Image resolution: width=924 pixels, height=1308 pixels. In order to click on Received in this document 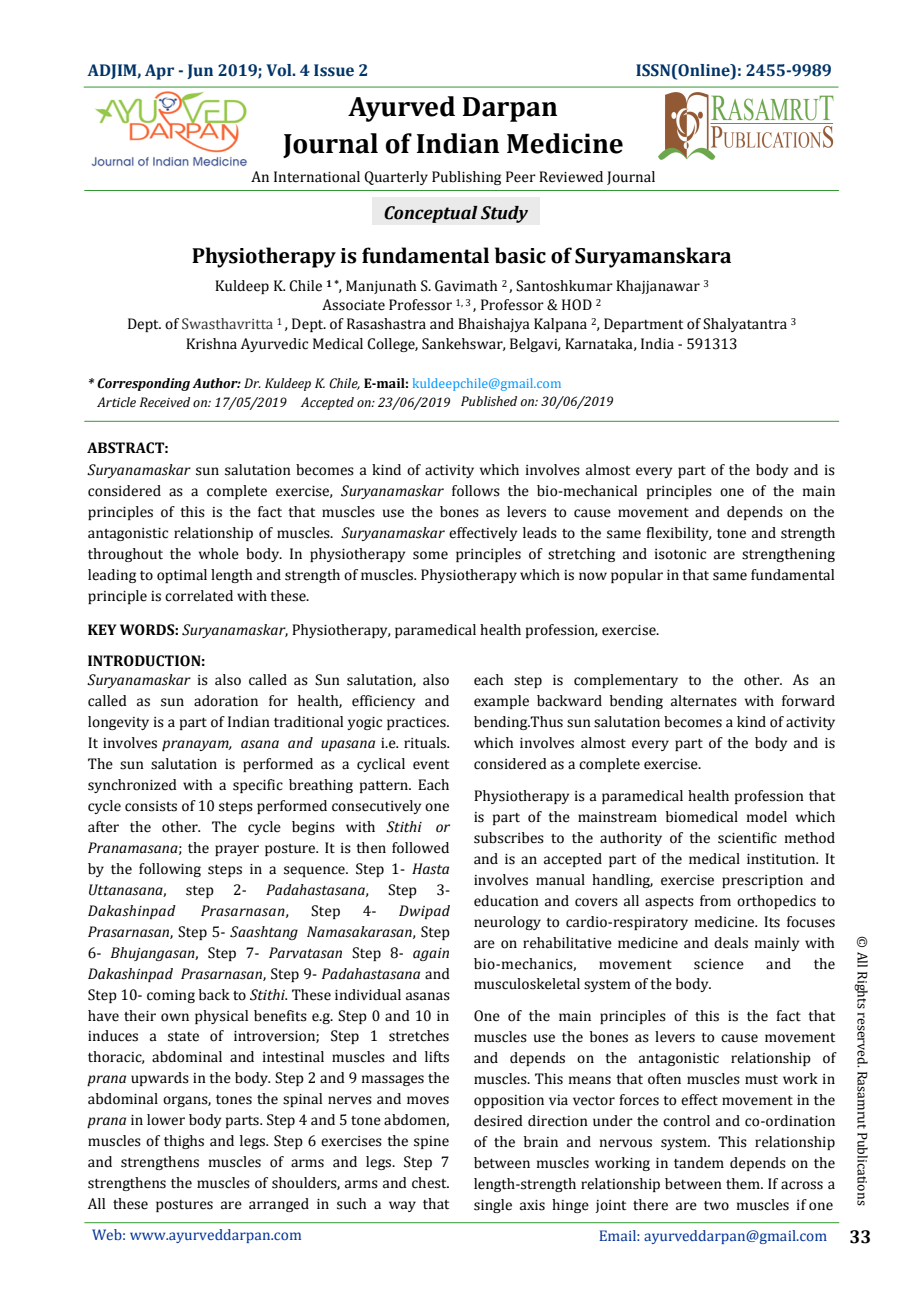, I will do `click(165, 402)`.
